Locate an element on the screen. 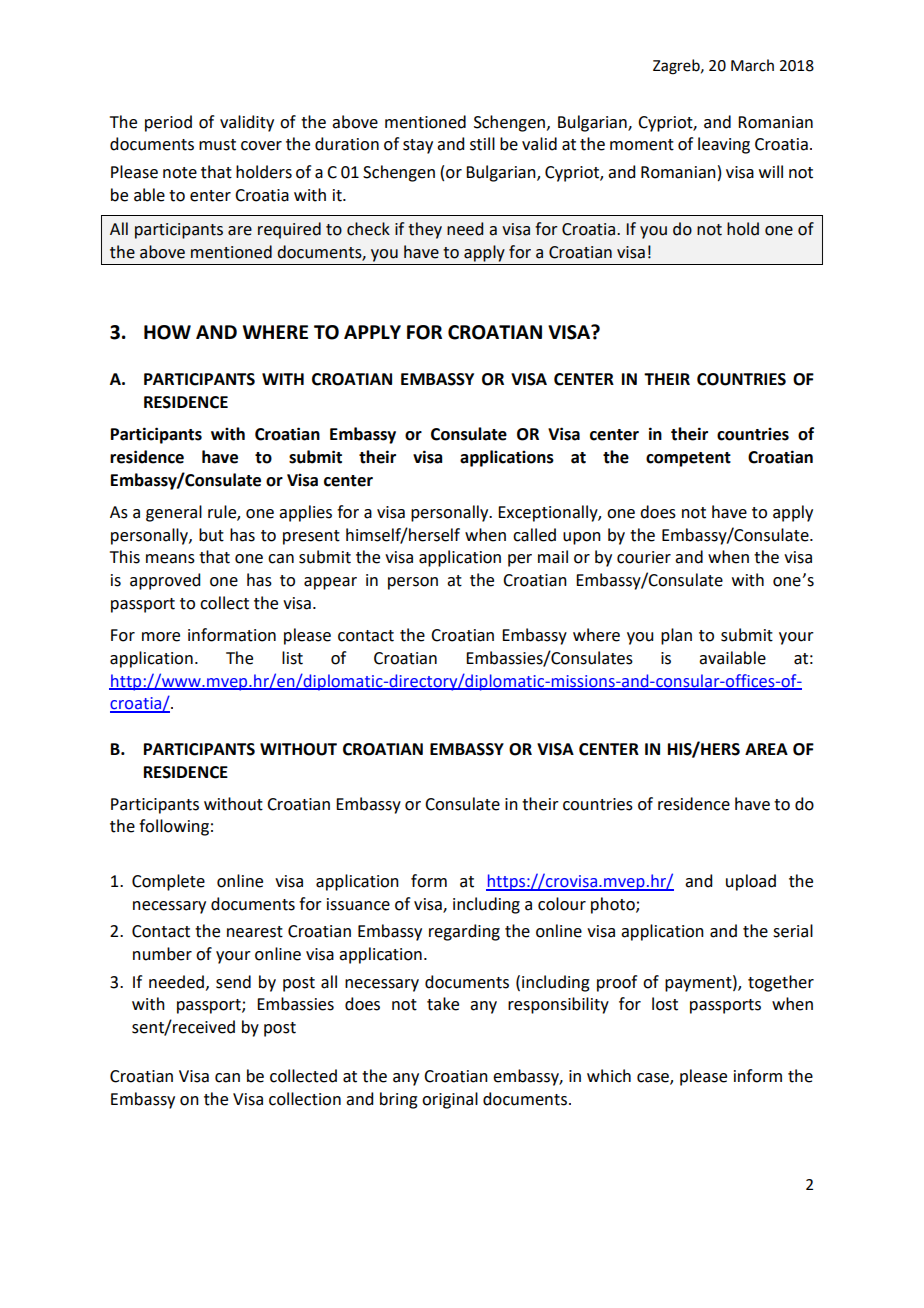 This screenshot has width=924, height=1308. March is located at coordinates (752, 65).
